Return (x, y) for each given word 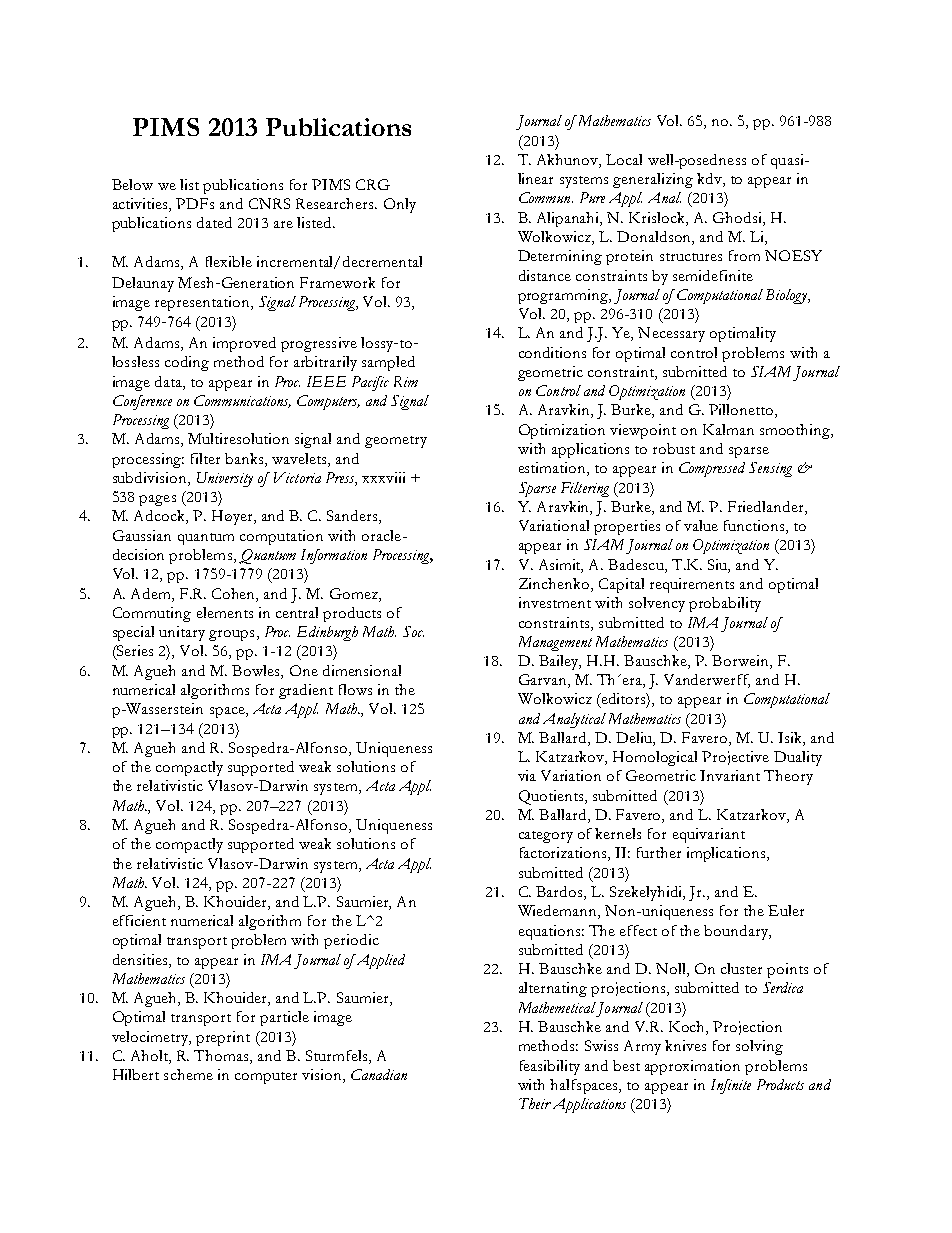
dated (214, 222)
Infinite (731, 1086)
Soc (413, 631)
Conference (142, 402)
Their (535, 1103)
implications (727, 854)
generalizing (653, 180)
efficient (139, 920)
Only (400, 205)
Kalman (728, 429)
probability (725, 604)
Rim (406, 381)
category (546, 837)
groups (231, 635)
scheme (188, 1074)
